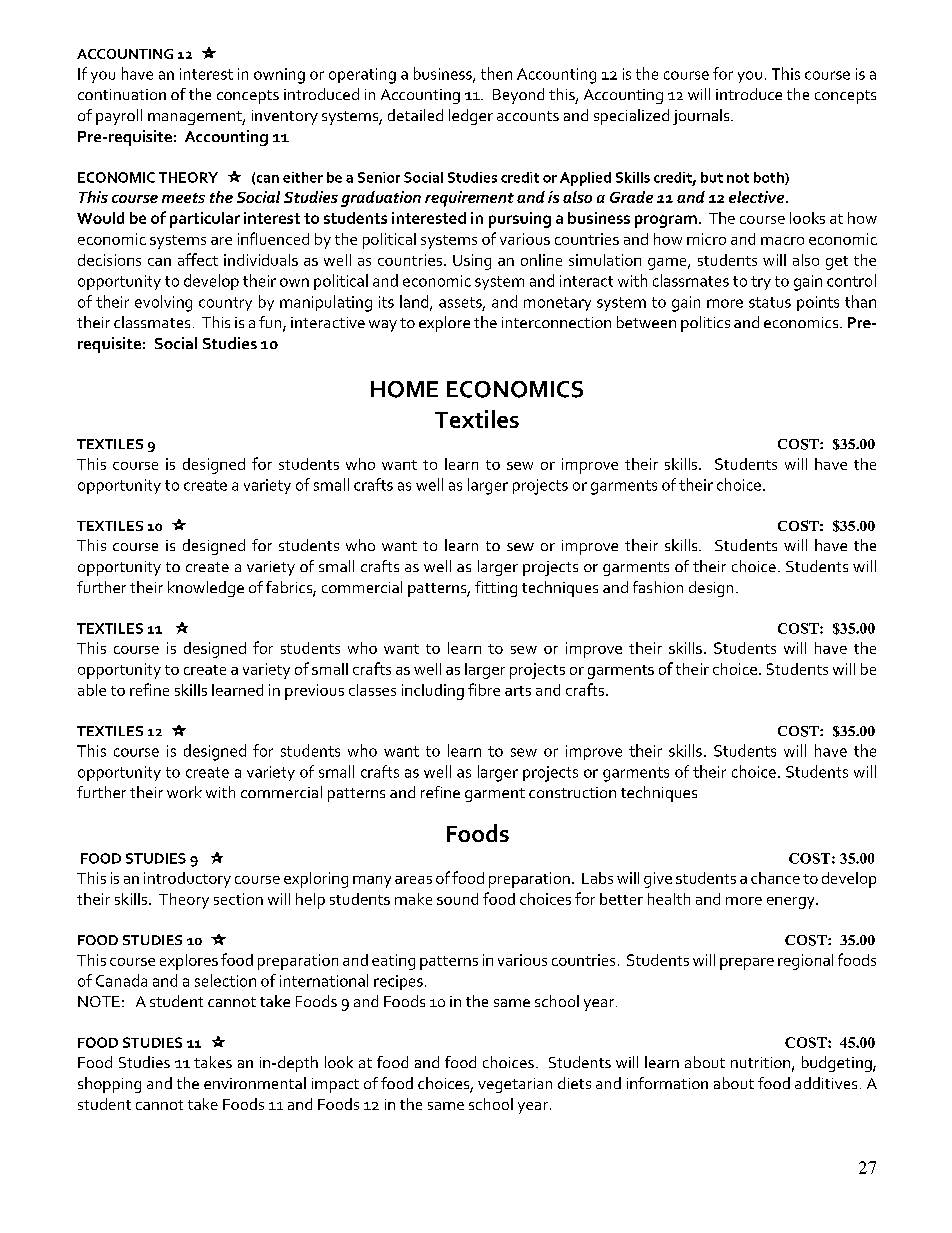  What do you see at coordinates (770, 302) in the document?
I see `status` at bounding box center [770, 302].
